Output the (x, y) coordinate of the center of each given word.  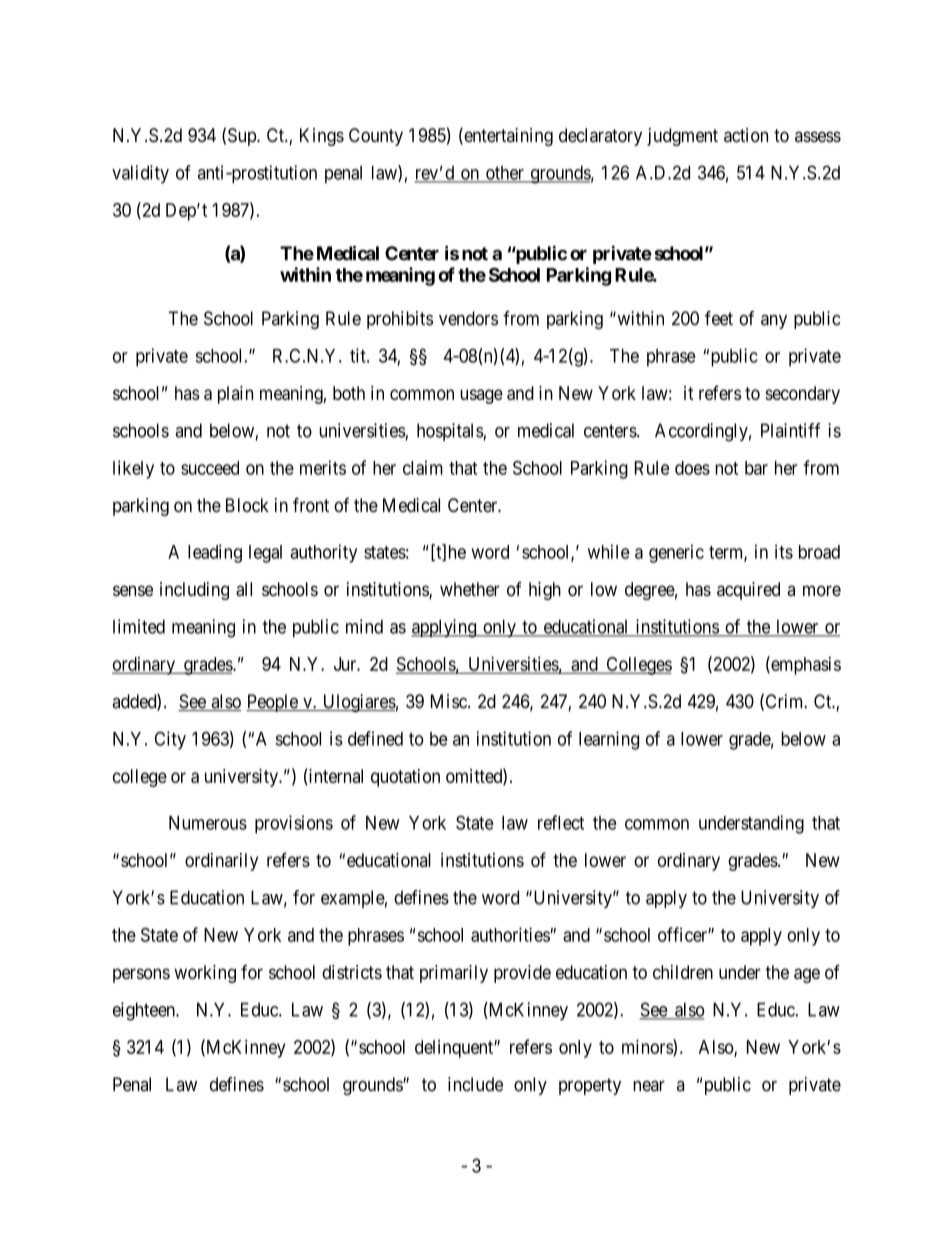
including (194, 591)
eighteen (145, 1011)
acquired (748, 591)
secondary (802, 395)
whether (470, 589)
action (746, 135)
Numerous (208, 823)
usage (481, 396)
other (505, 174)
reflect (561, 822)
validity (140, 174)
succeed (210, 468)
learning (609, 740)
